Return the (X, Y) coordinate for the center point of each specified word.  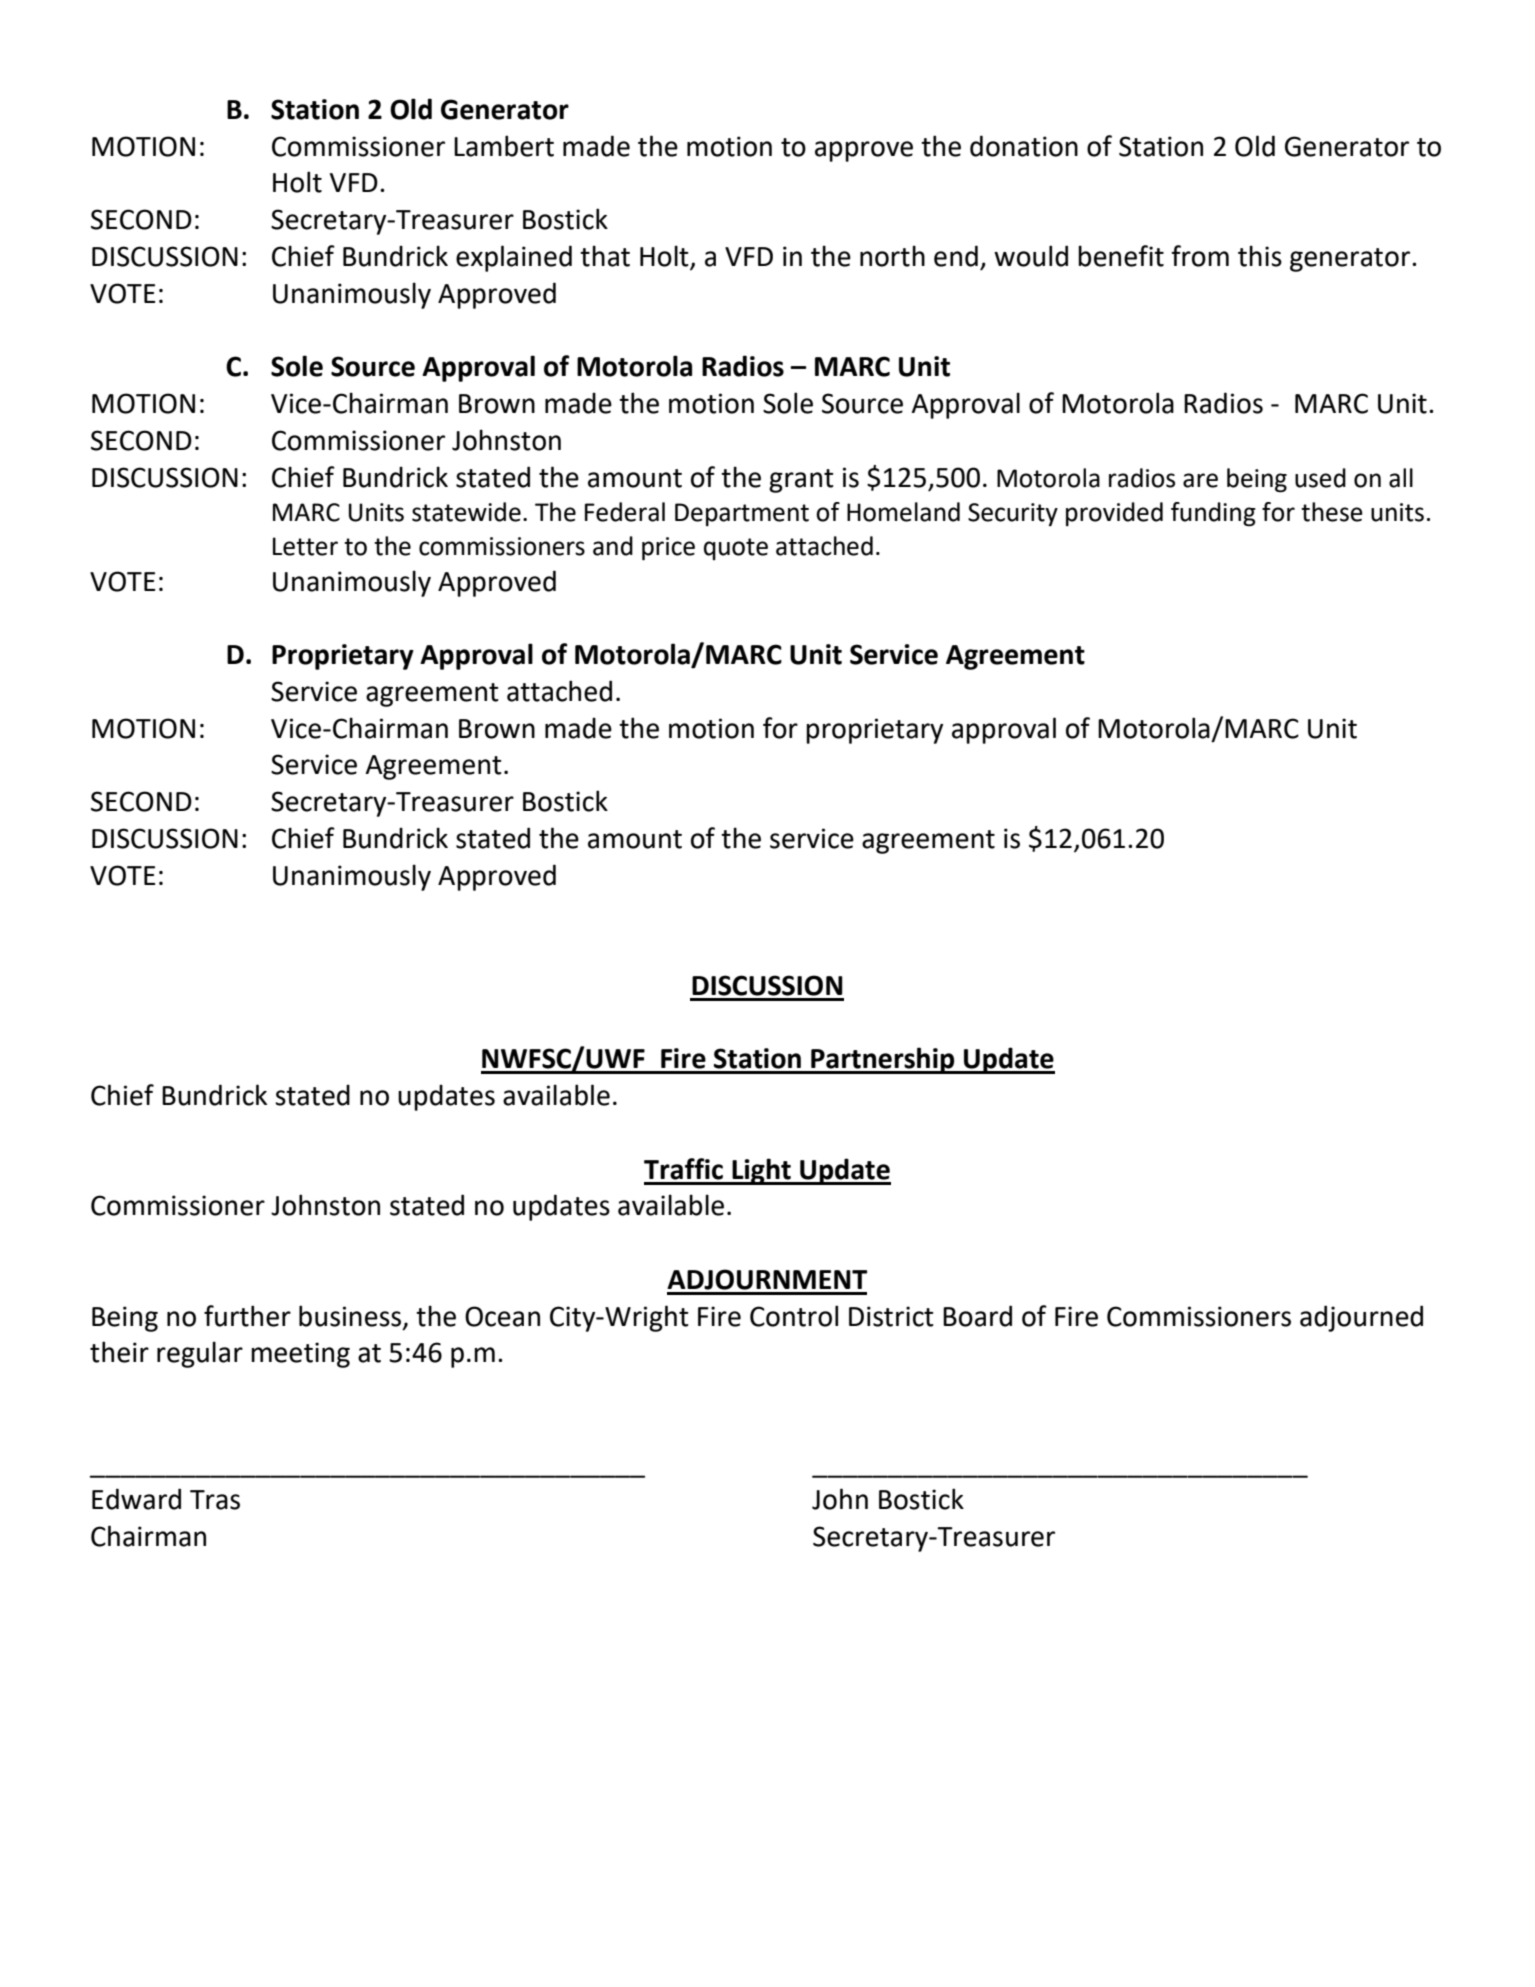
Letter (305, 546)
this (1260, 256)
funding (1213, 514)
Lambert (504, 146)
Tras (215, 1500)
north (892, 256)
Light (761, 1171)
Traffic (683, 1169)
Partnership (883, 1060)
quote (736, 549)
